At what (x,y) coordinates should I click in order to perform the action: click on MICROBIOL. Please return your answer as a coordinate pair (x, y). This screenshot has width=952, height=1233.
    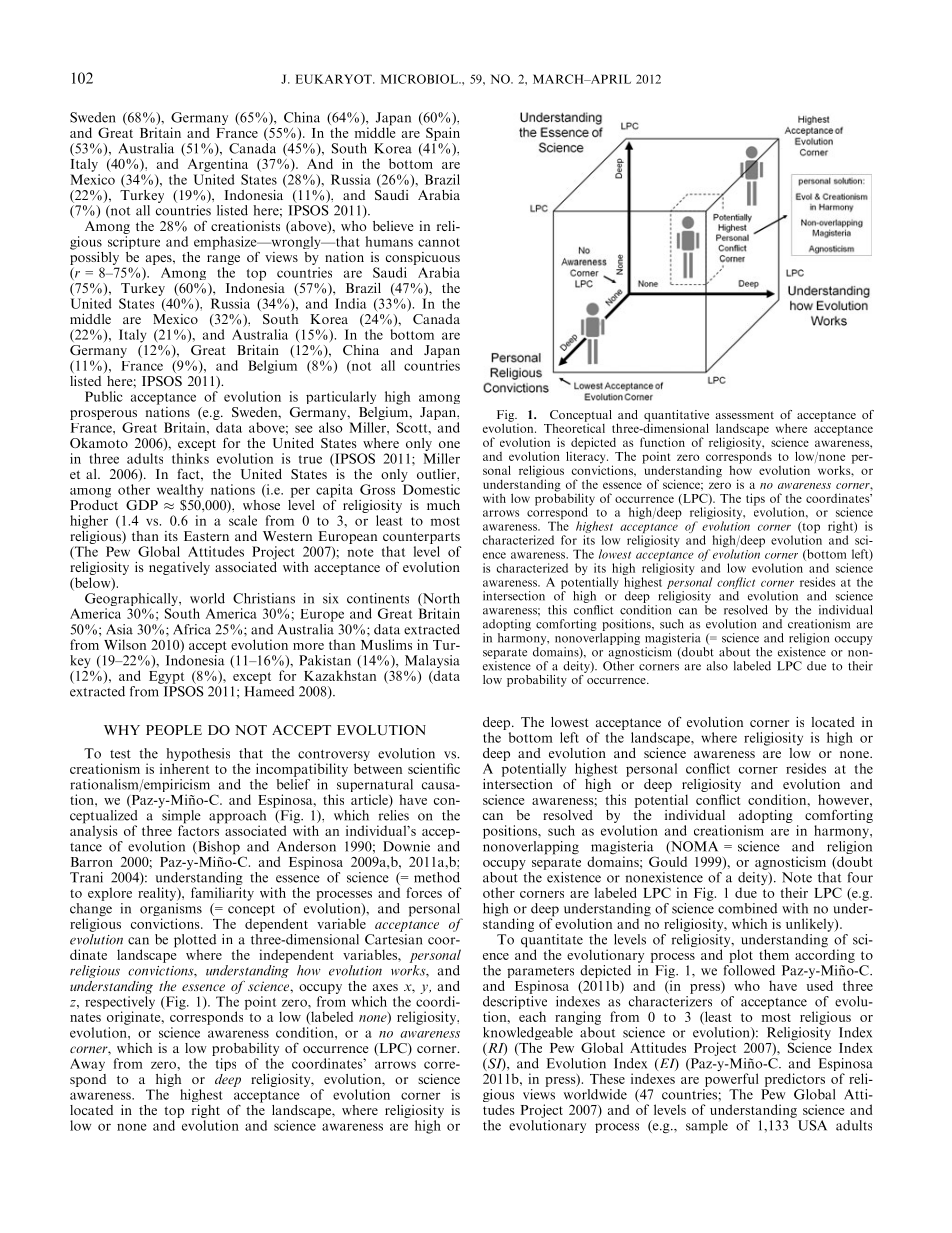
    Looking at the image, I should click on (420, 79).
